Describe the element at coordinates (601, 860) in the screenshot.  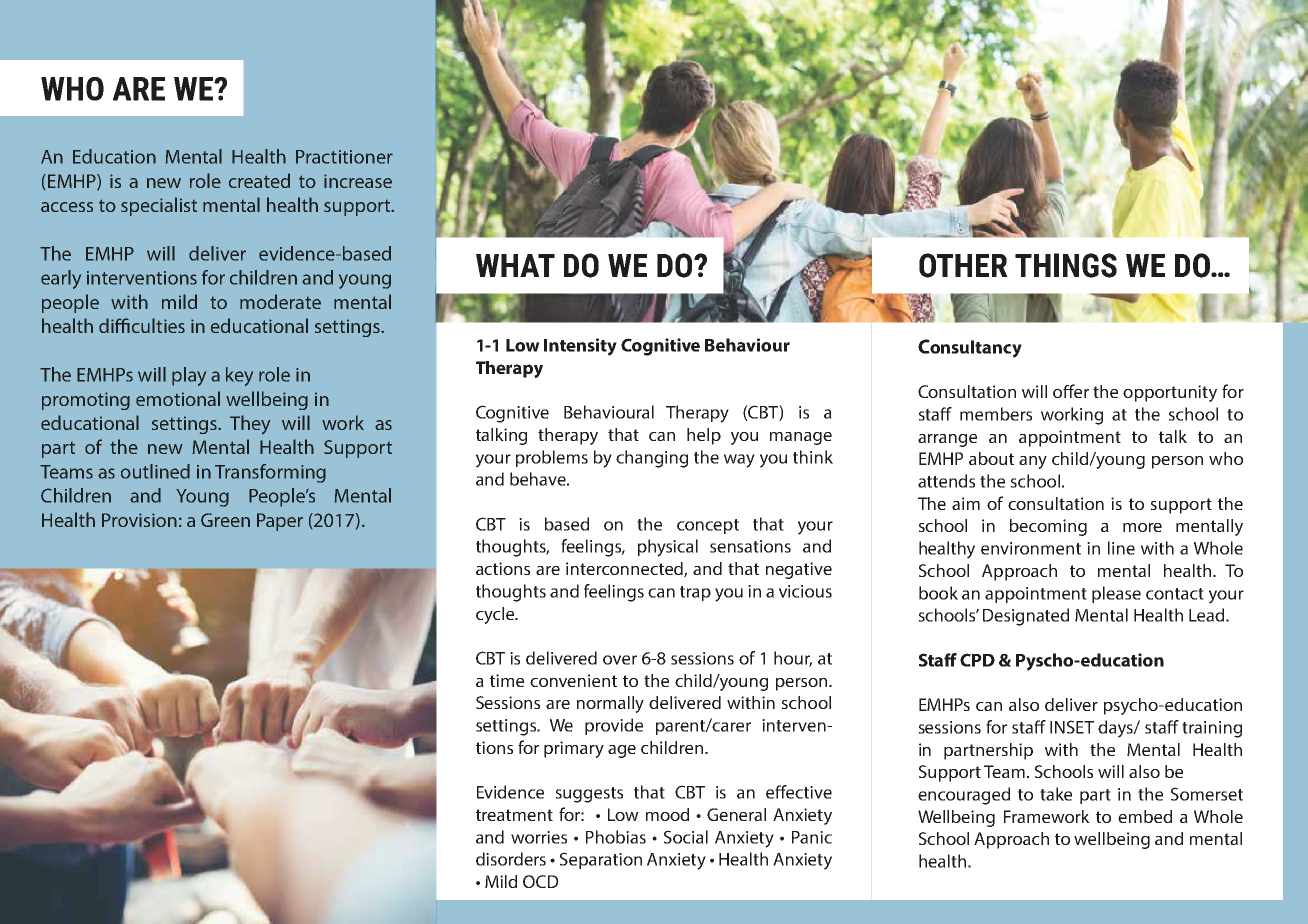
I see `Separation` at that location.
